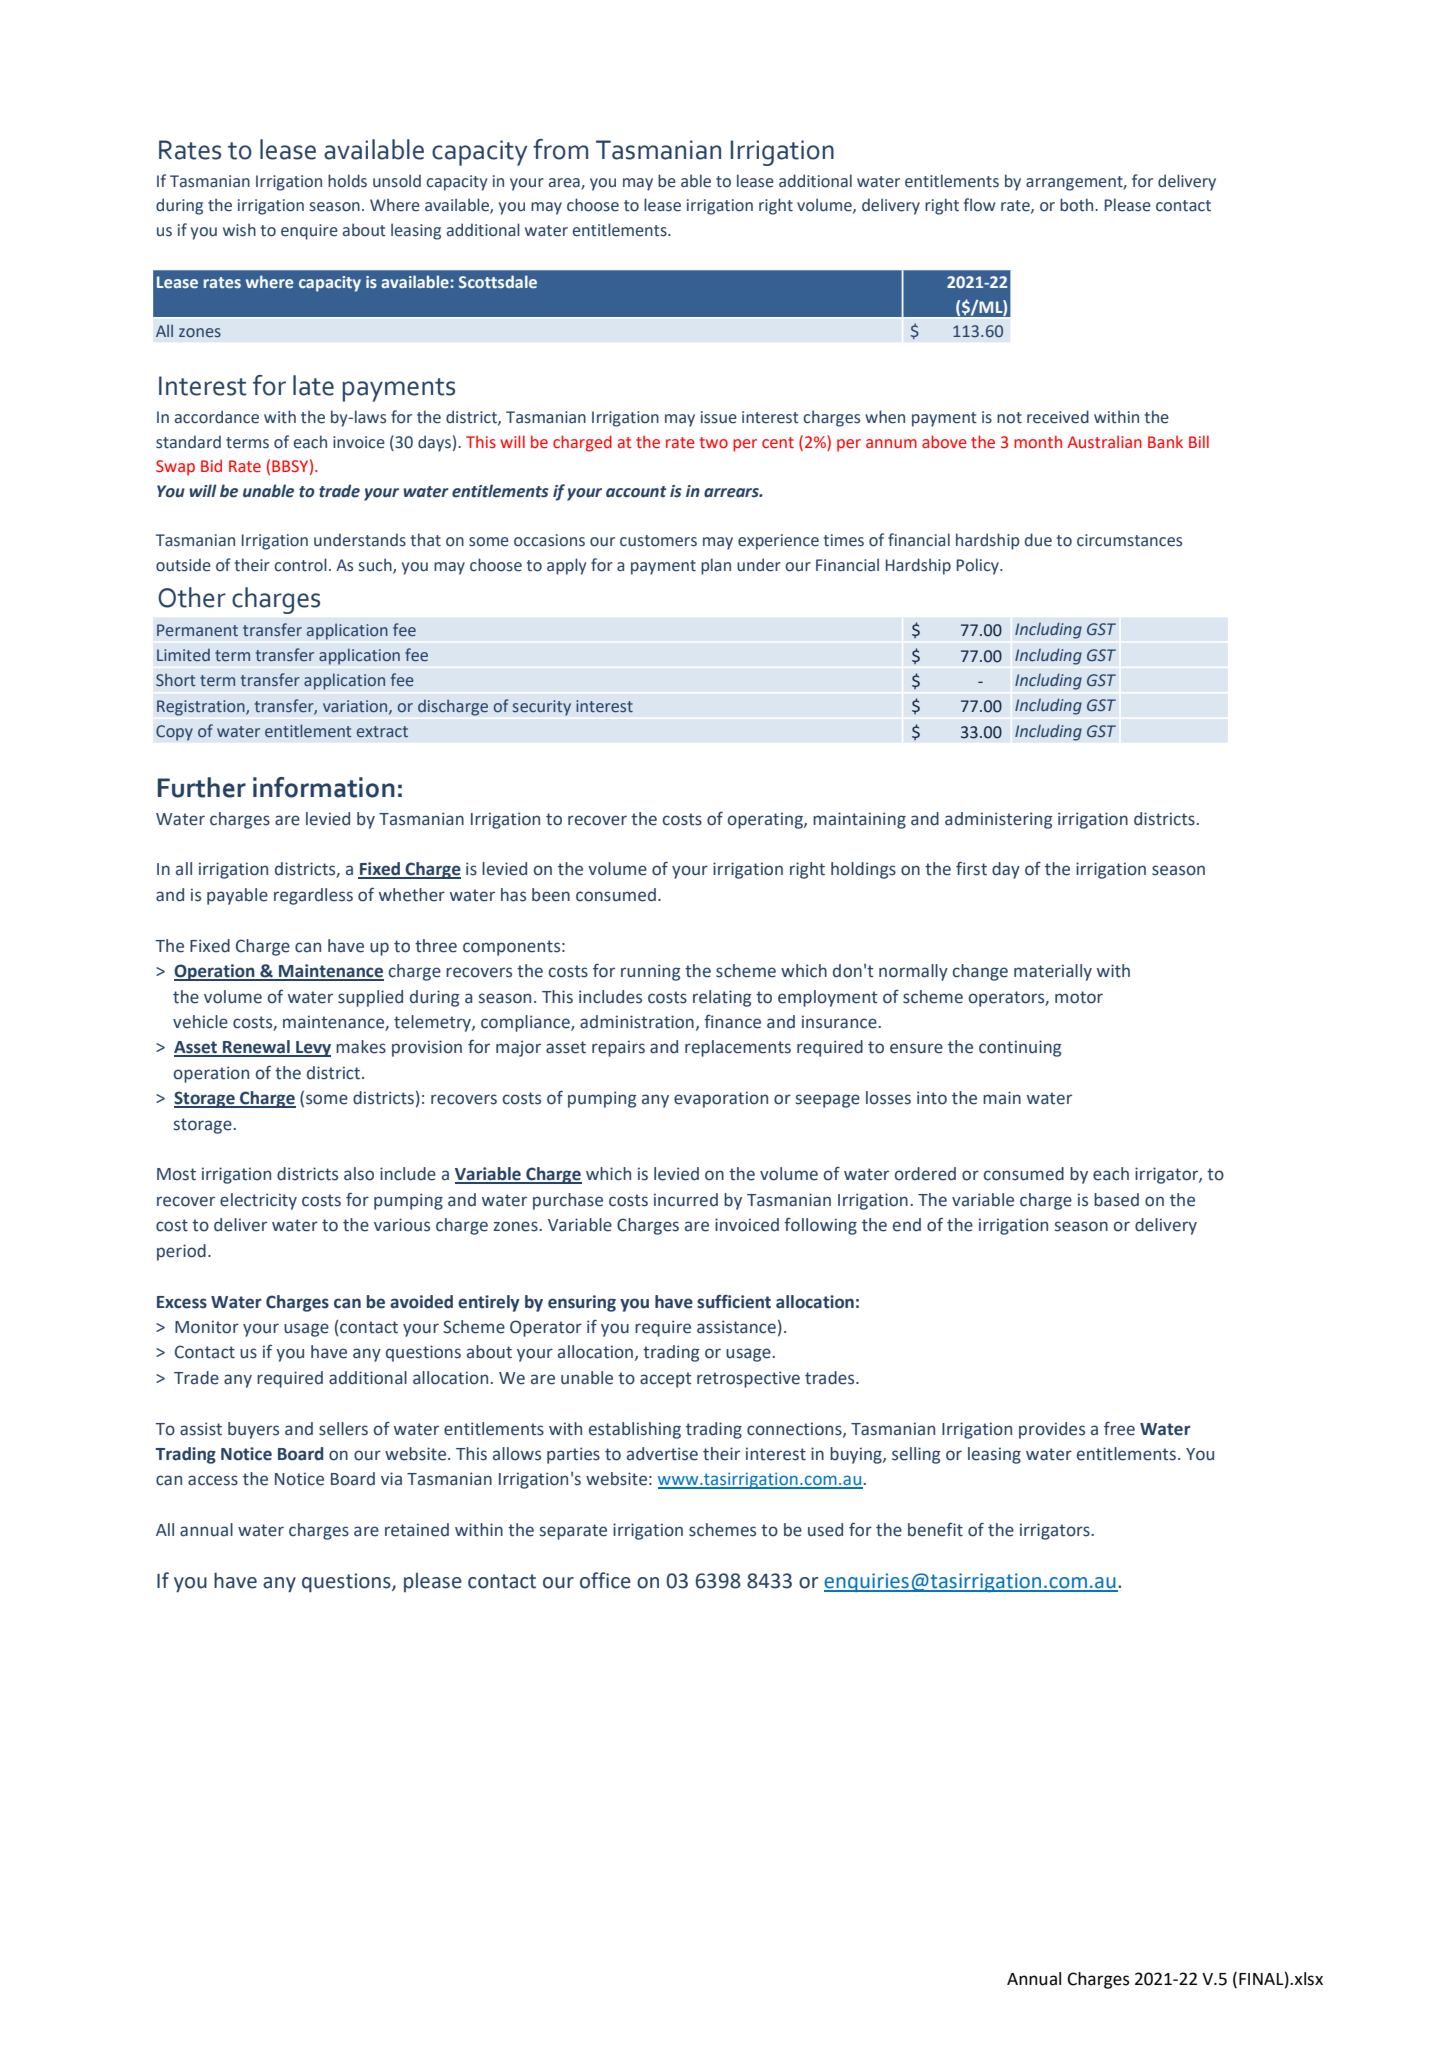 Image resolution: width=1450 pixels, height=2050 pixels. What do you see at coordinates (605, 1580) in the screenshot?
I see `office` at bounding box center [605, 1580].
